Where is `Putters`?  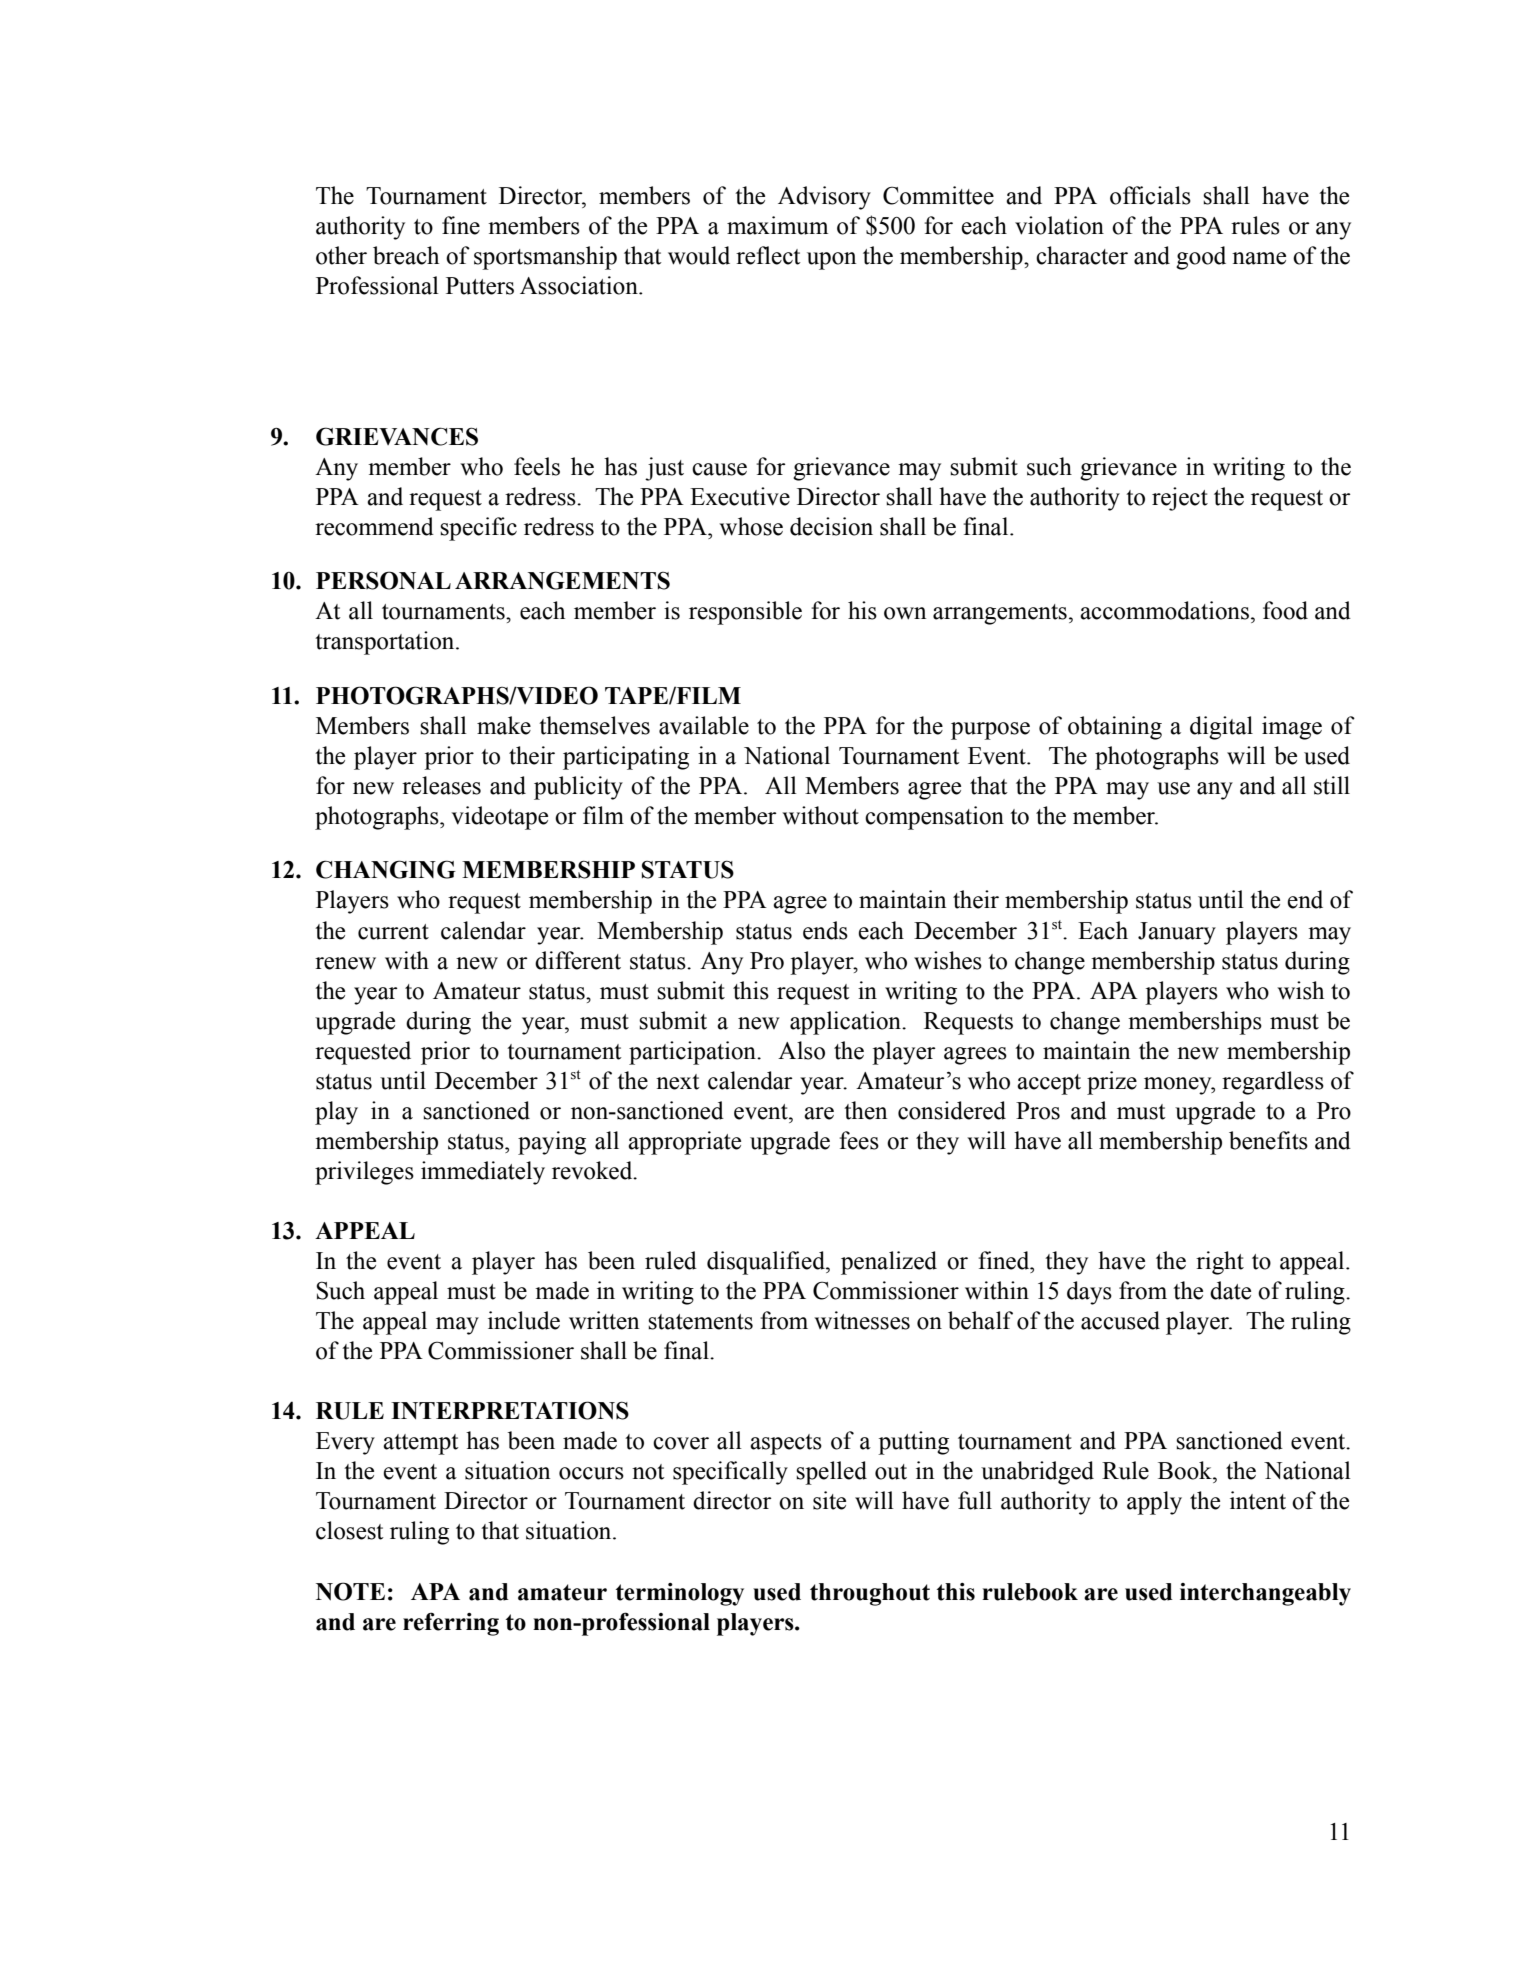
Putters is located at coordinates (480, 286).
